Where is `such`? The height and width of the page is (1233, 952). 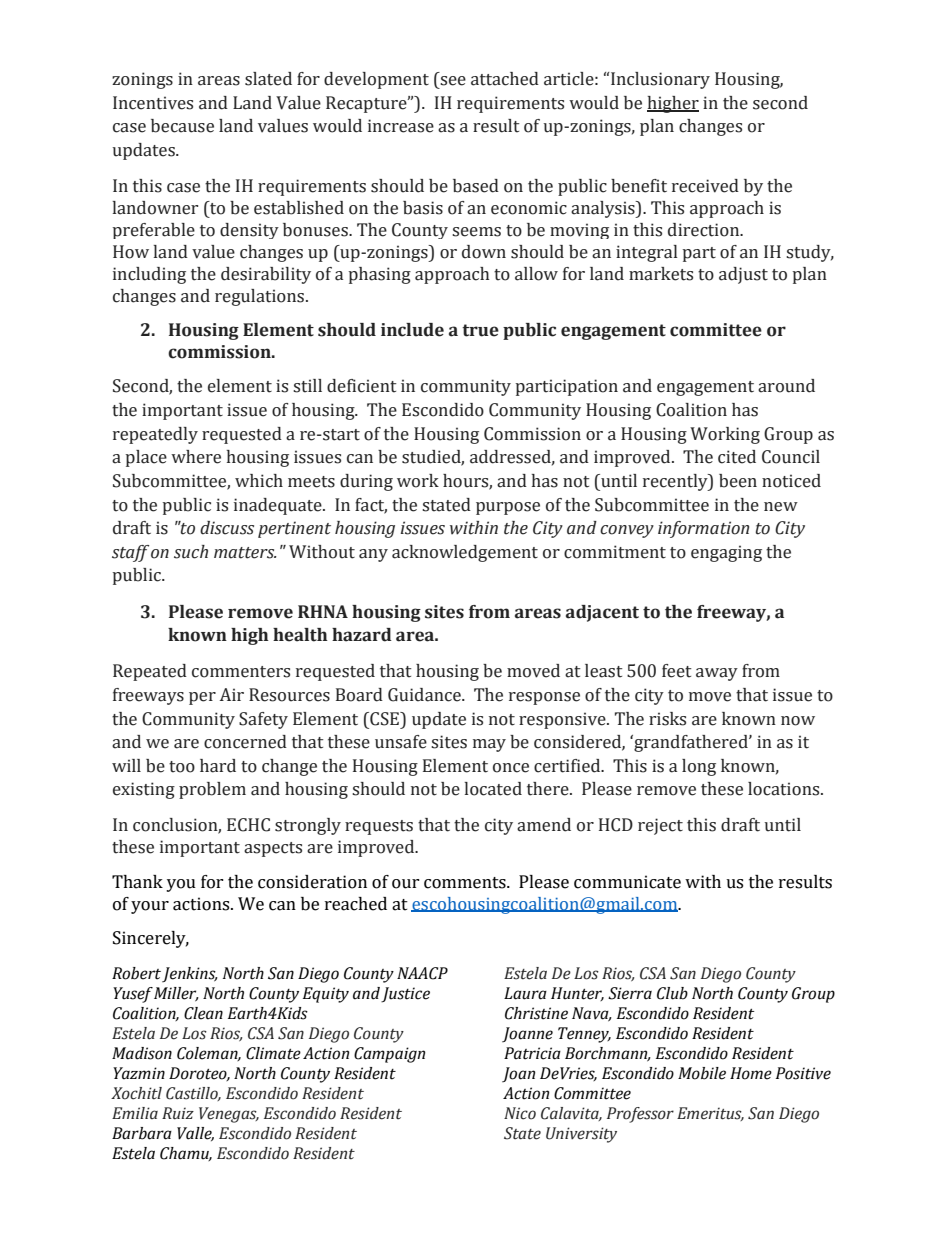 such is located at coordinates (191, 552).
